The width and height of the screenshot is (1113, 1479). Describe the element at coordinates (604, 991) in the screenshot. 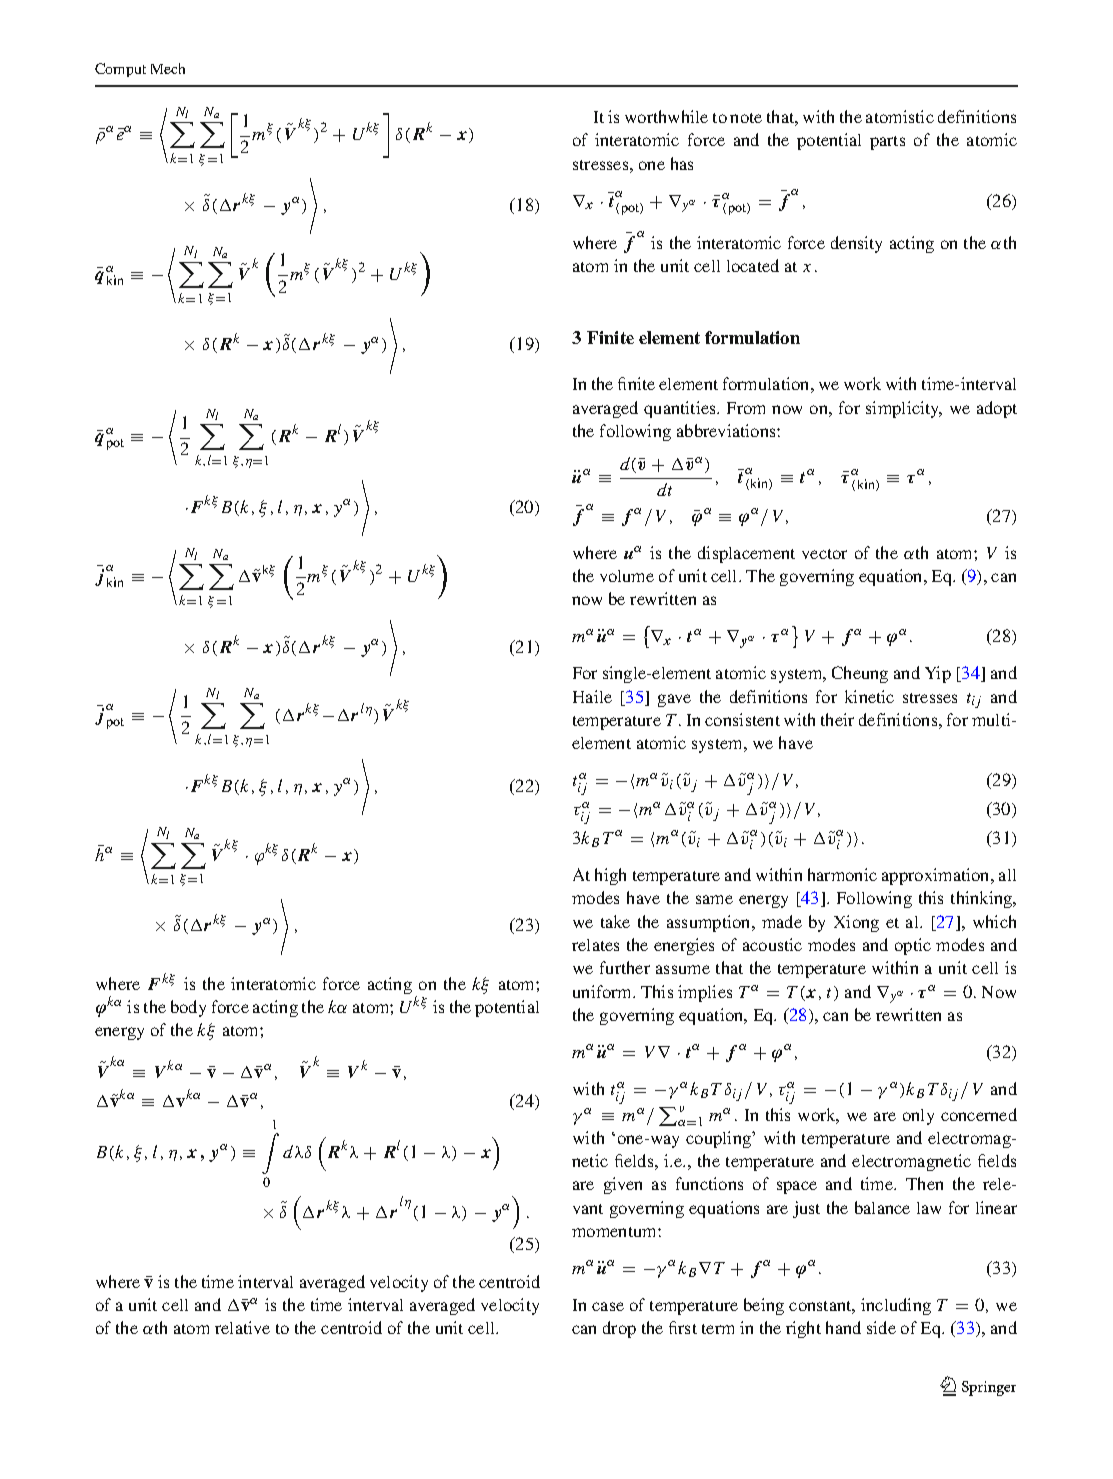

I see `uniform` at that location.
